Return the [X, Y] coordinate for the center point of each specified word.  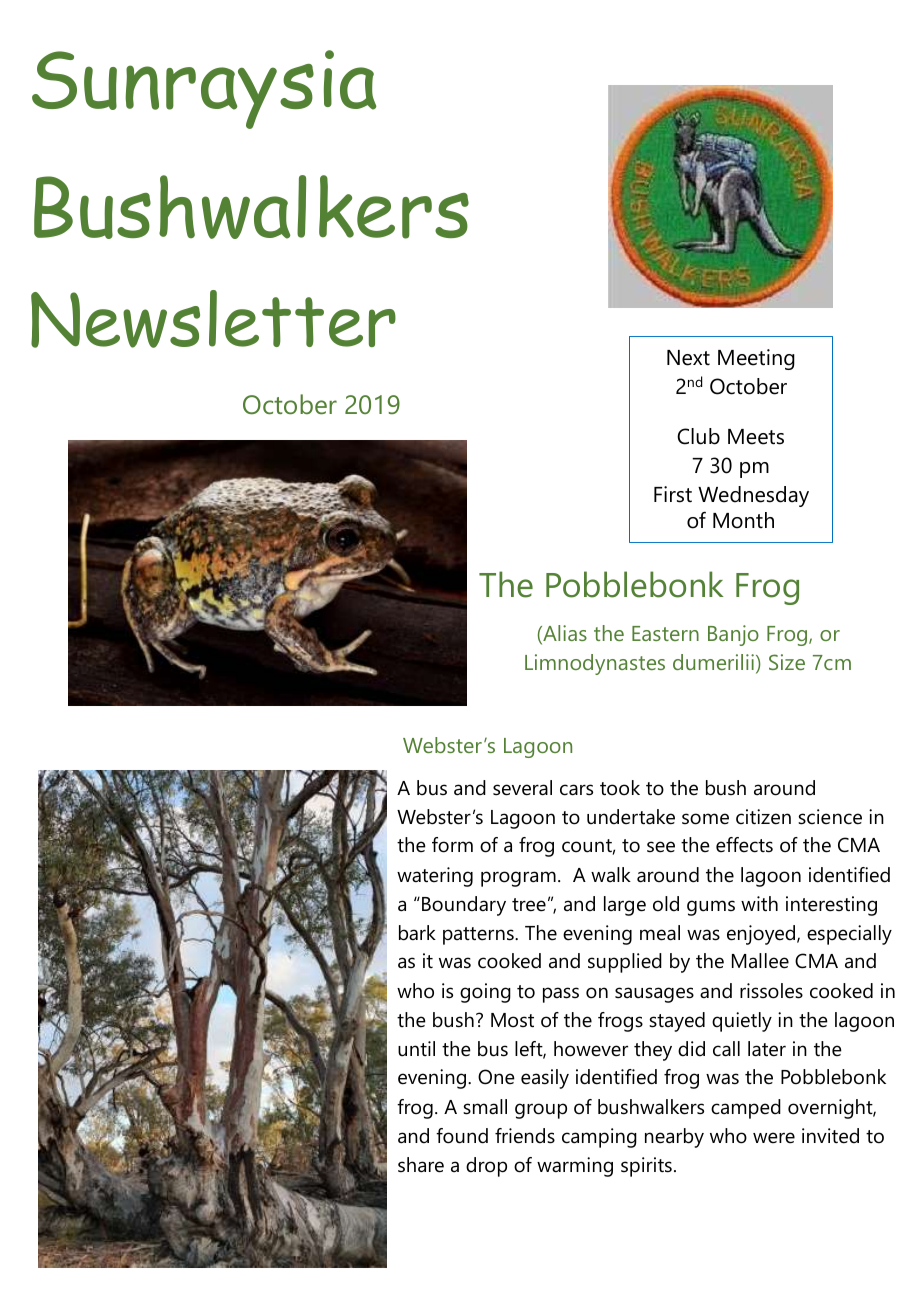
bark [417, 933]
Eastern [665, 633]
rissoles [771, 991]
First [673, 494]
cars [576, 790]
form [452, 845]
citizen [763, 817]
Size [787, 662]
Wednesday [753, 496]
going [485, 993]
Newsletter [213, 319]
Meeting [756, 359]
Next [688, 358]
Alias [564, 634]
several [522, 788]
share [421, 1165]
